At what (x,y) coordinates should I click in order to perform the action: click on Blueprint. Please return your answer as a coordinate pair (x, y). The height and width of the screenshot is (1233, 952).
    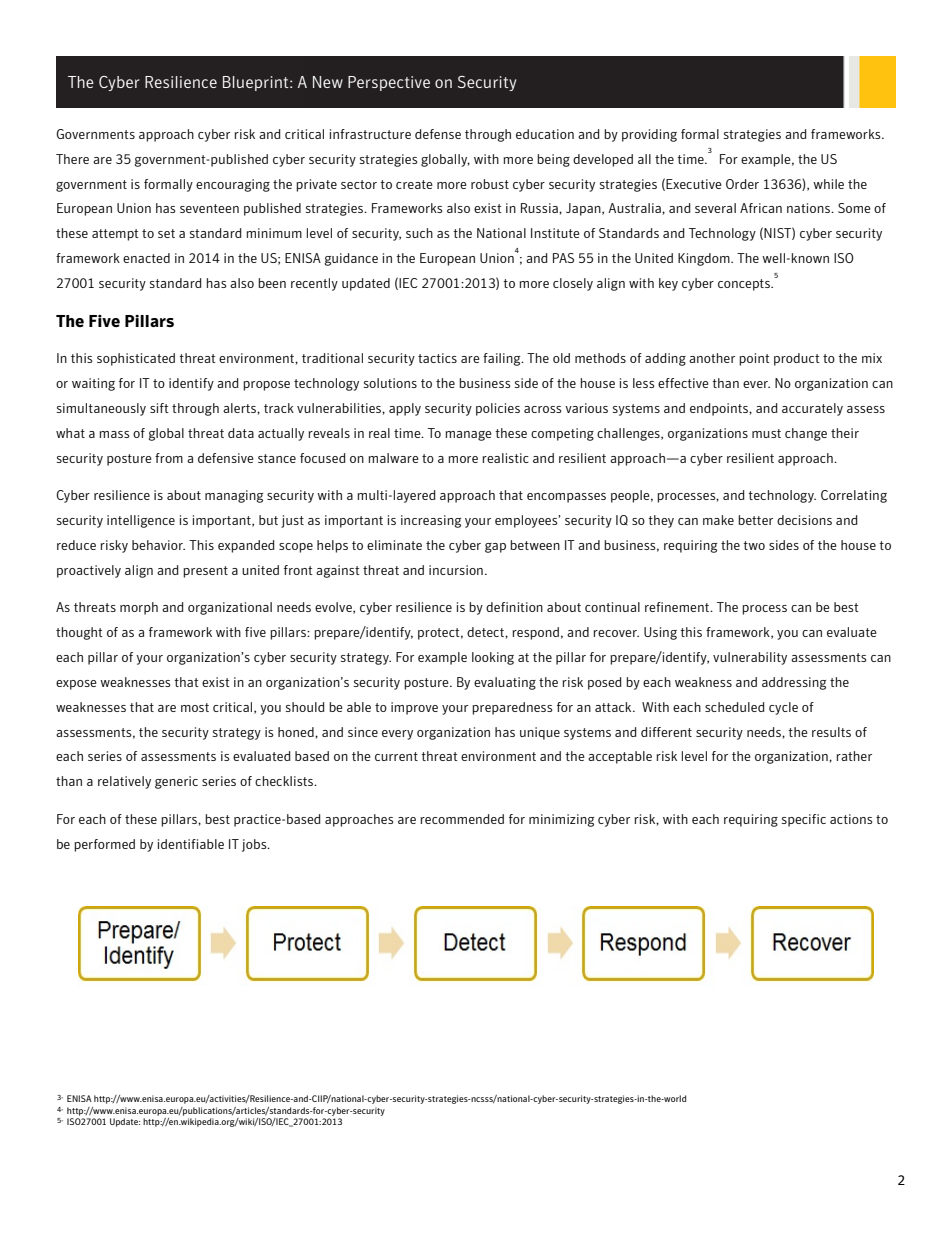
    Looking at the image, I should click on (257, 83).
